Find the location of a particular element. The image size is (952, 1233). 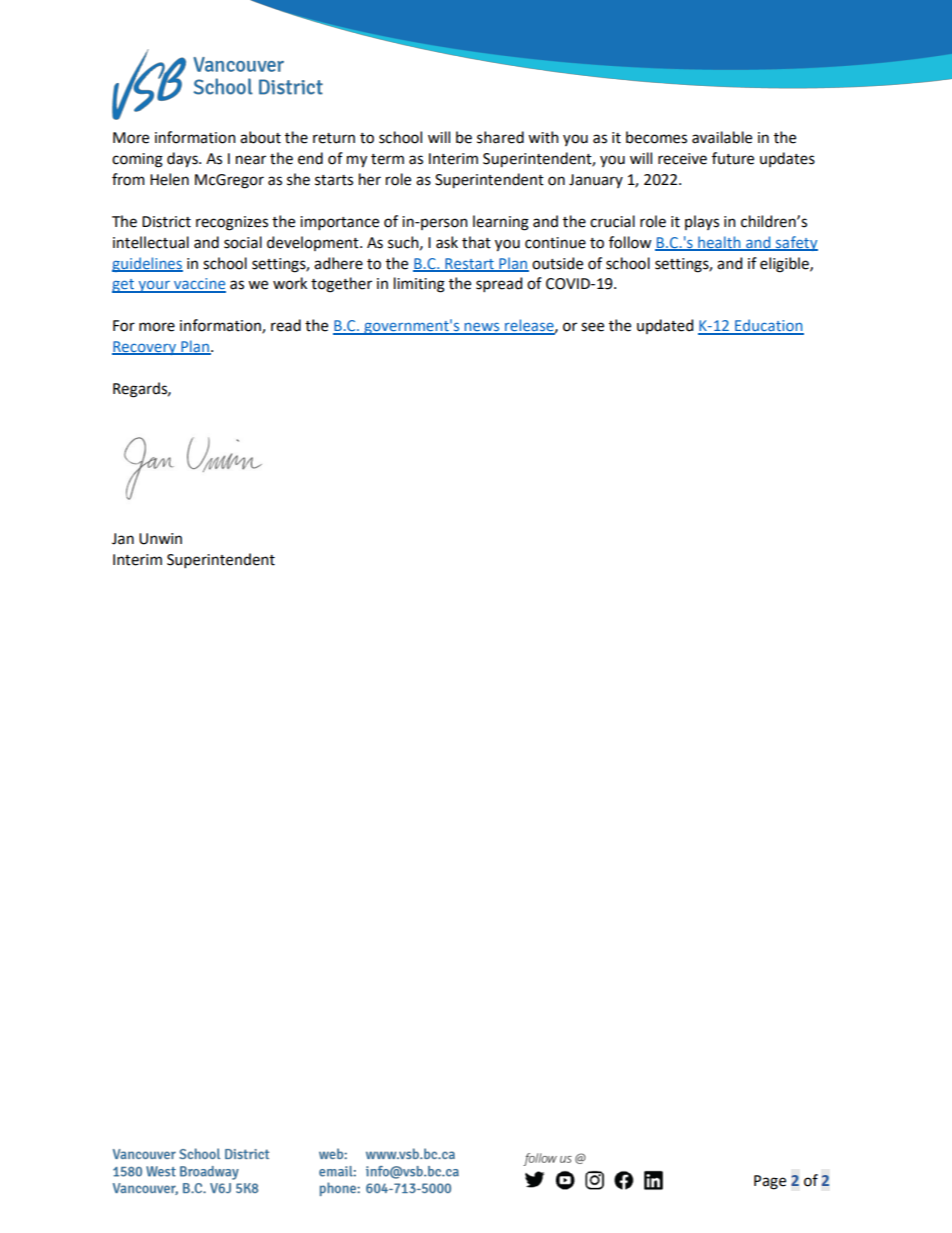

Unwin is located at coordinates (160, 539).
